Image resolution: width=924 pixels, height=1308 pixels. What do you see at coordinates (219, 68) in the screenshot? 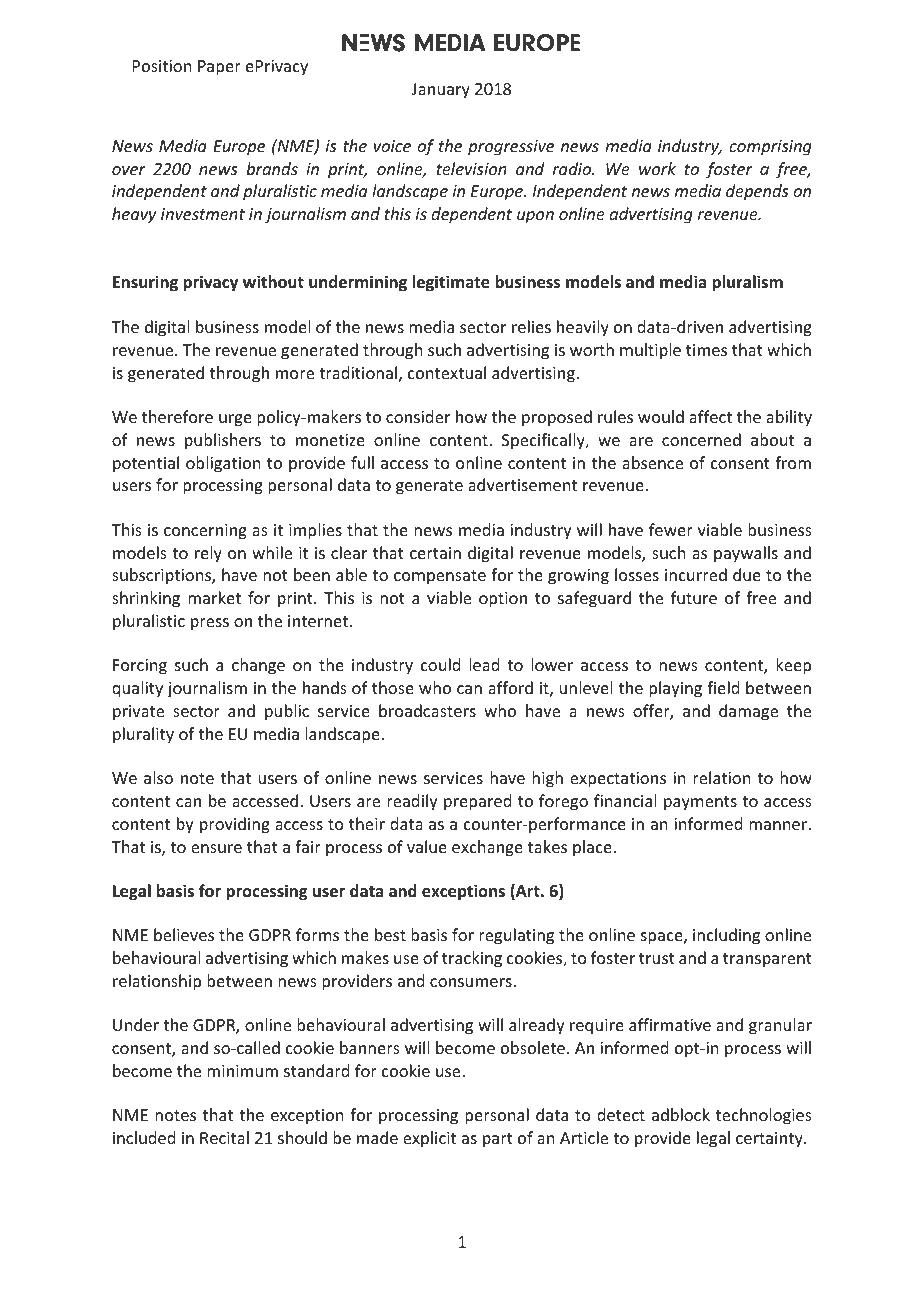
I see `Paper` at bounding box center [219, 68].
